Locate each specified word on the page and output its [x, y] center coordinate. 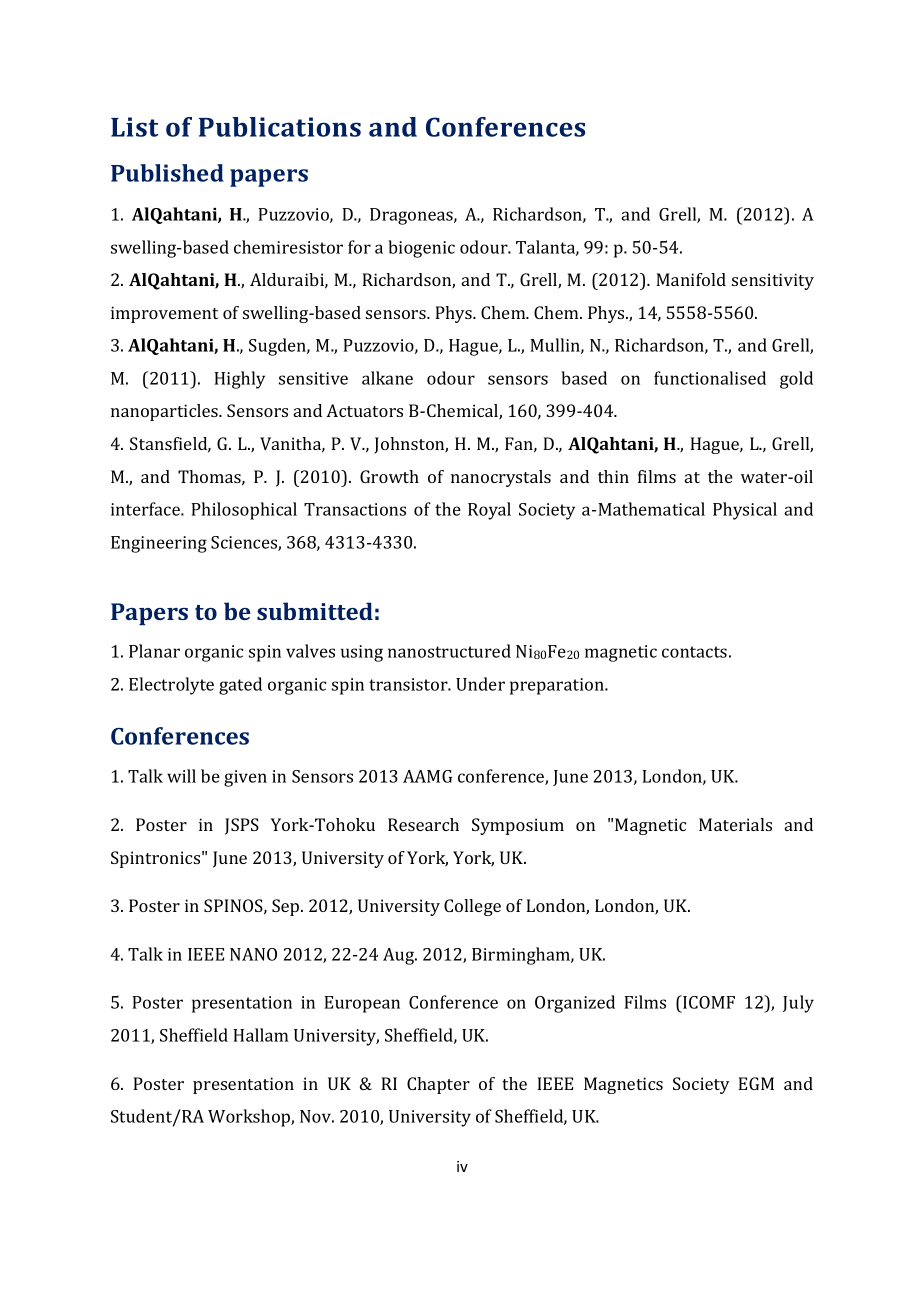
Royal [489, 511]
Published [167, 173]
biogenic [421, 249]
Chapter [438, 1085]
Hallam [260, 1035]
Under [480, 684]
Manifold [691, 279]
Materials [735, 824]
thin [613, 476]
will [181, 776]
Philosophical [244, 511]
